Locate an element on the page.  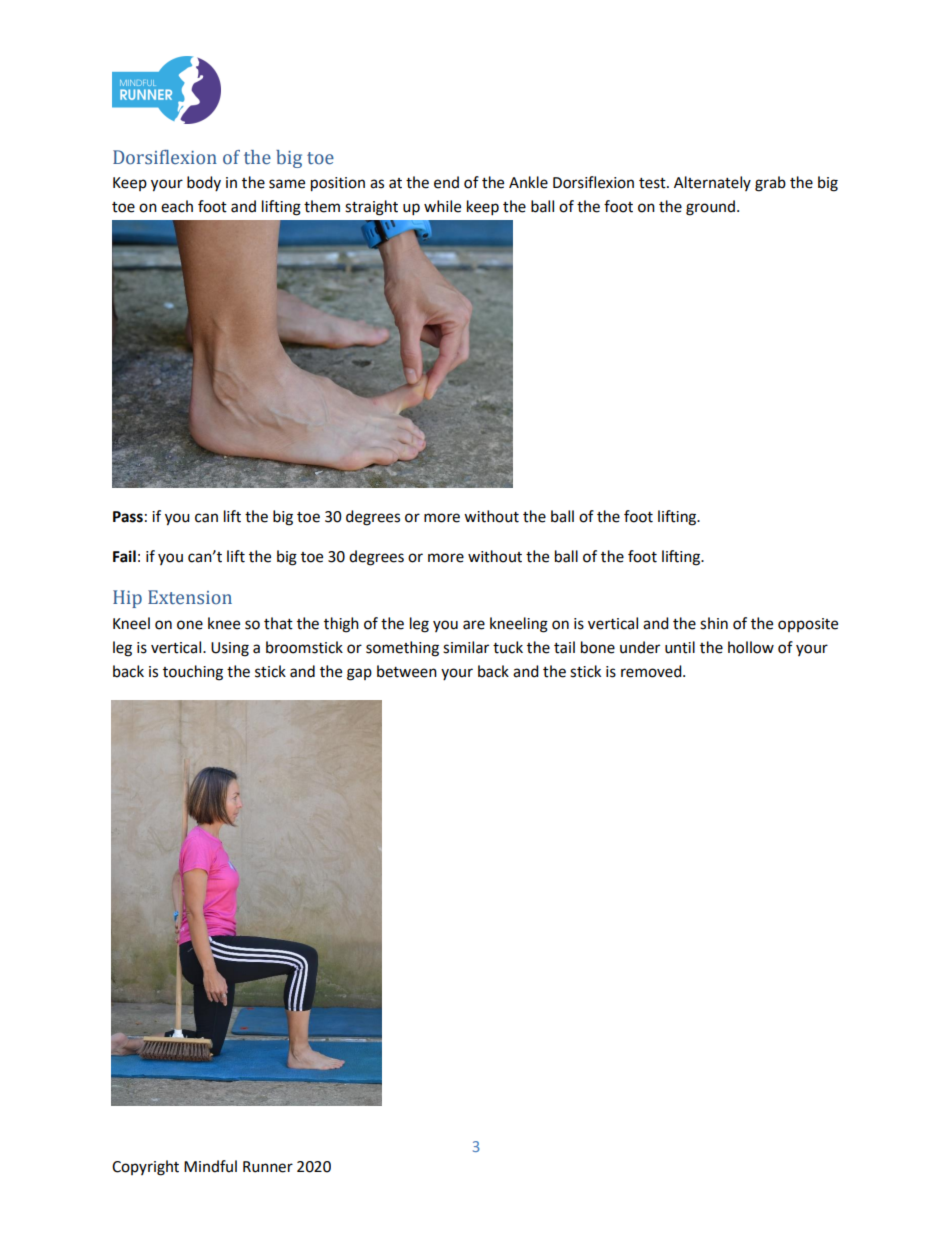
Alternately is located at coordinates (712, 183).
